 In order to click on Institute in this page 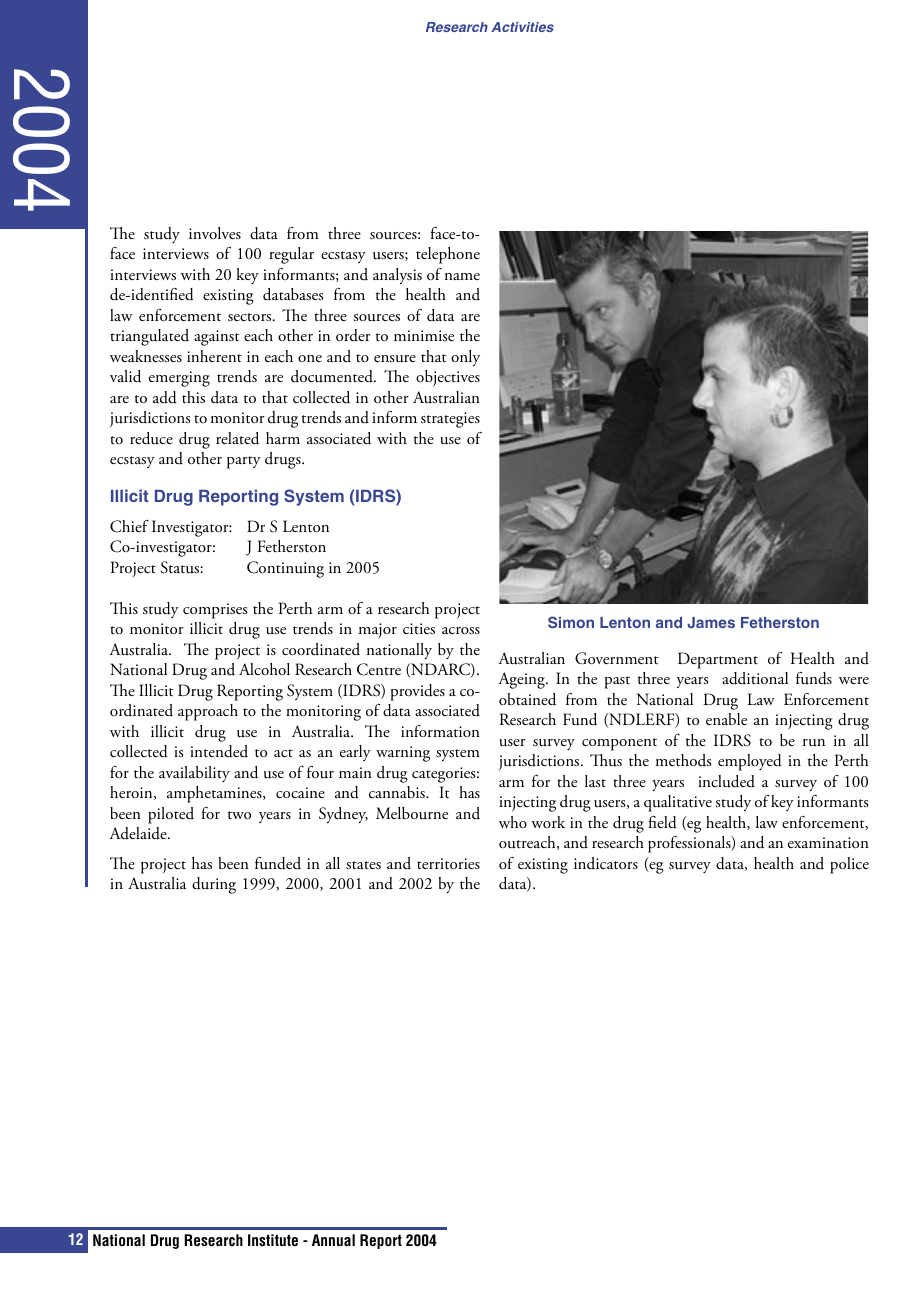, I will do `click(273, 1240)`.
